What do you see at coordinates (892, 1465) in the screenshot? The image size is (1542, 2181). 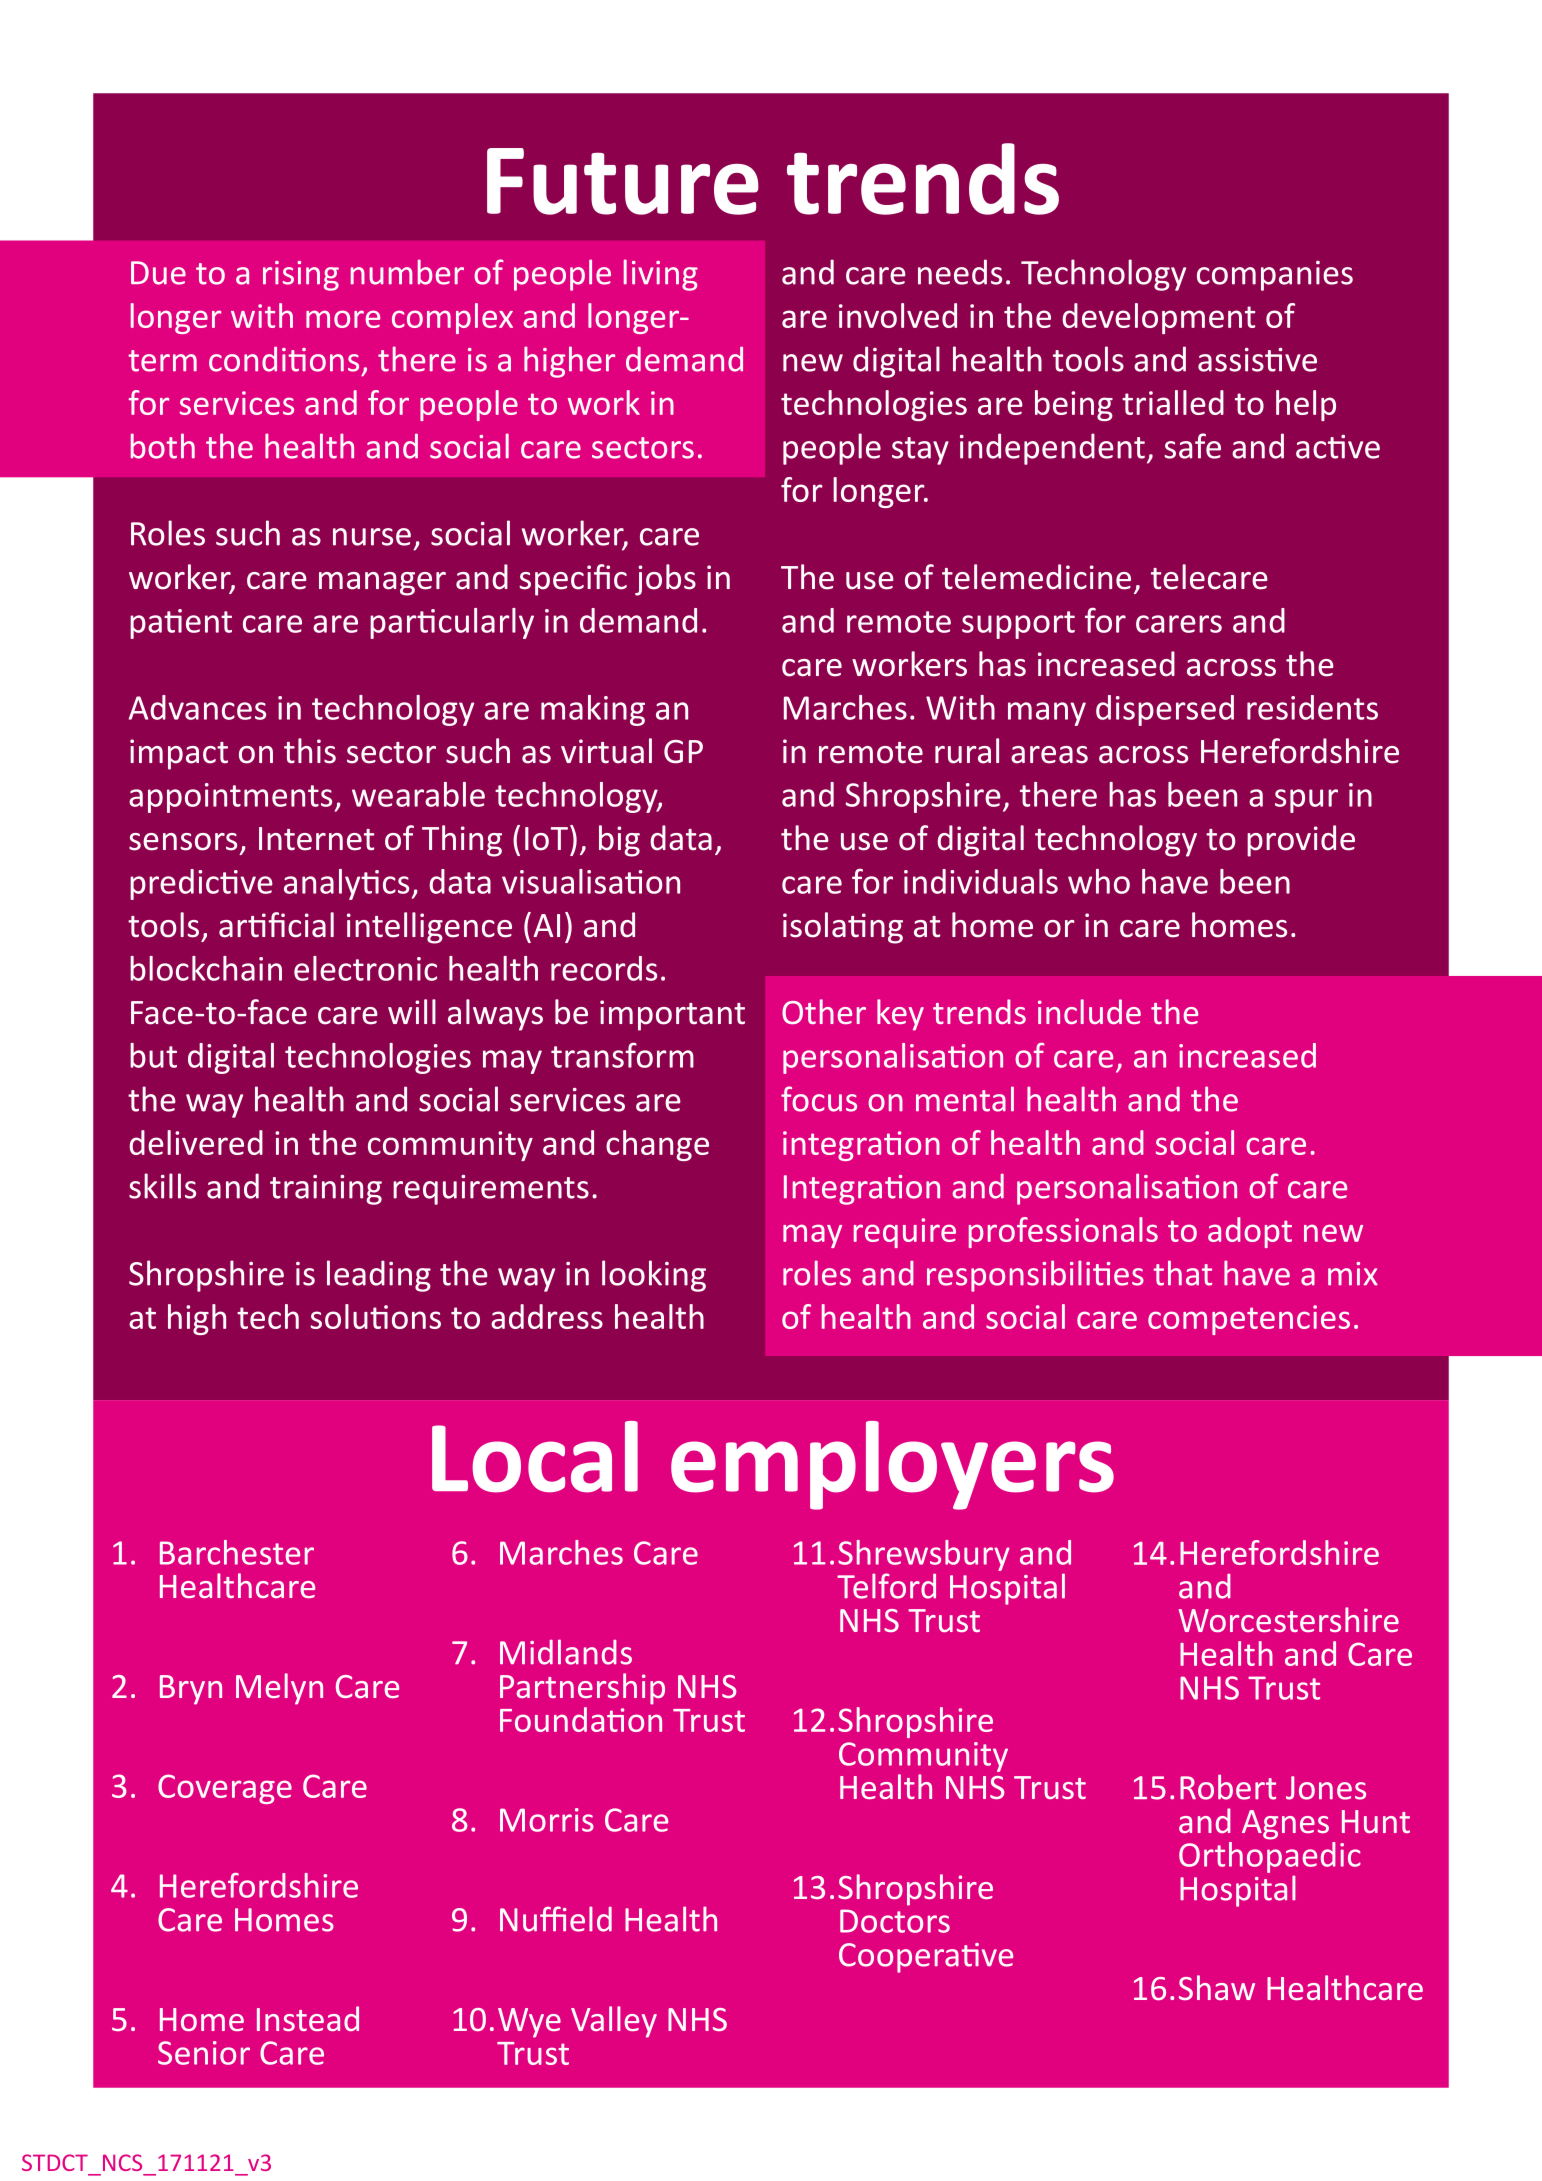 I see `employers` at bounding box center [892, 1465].
